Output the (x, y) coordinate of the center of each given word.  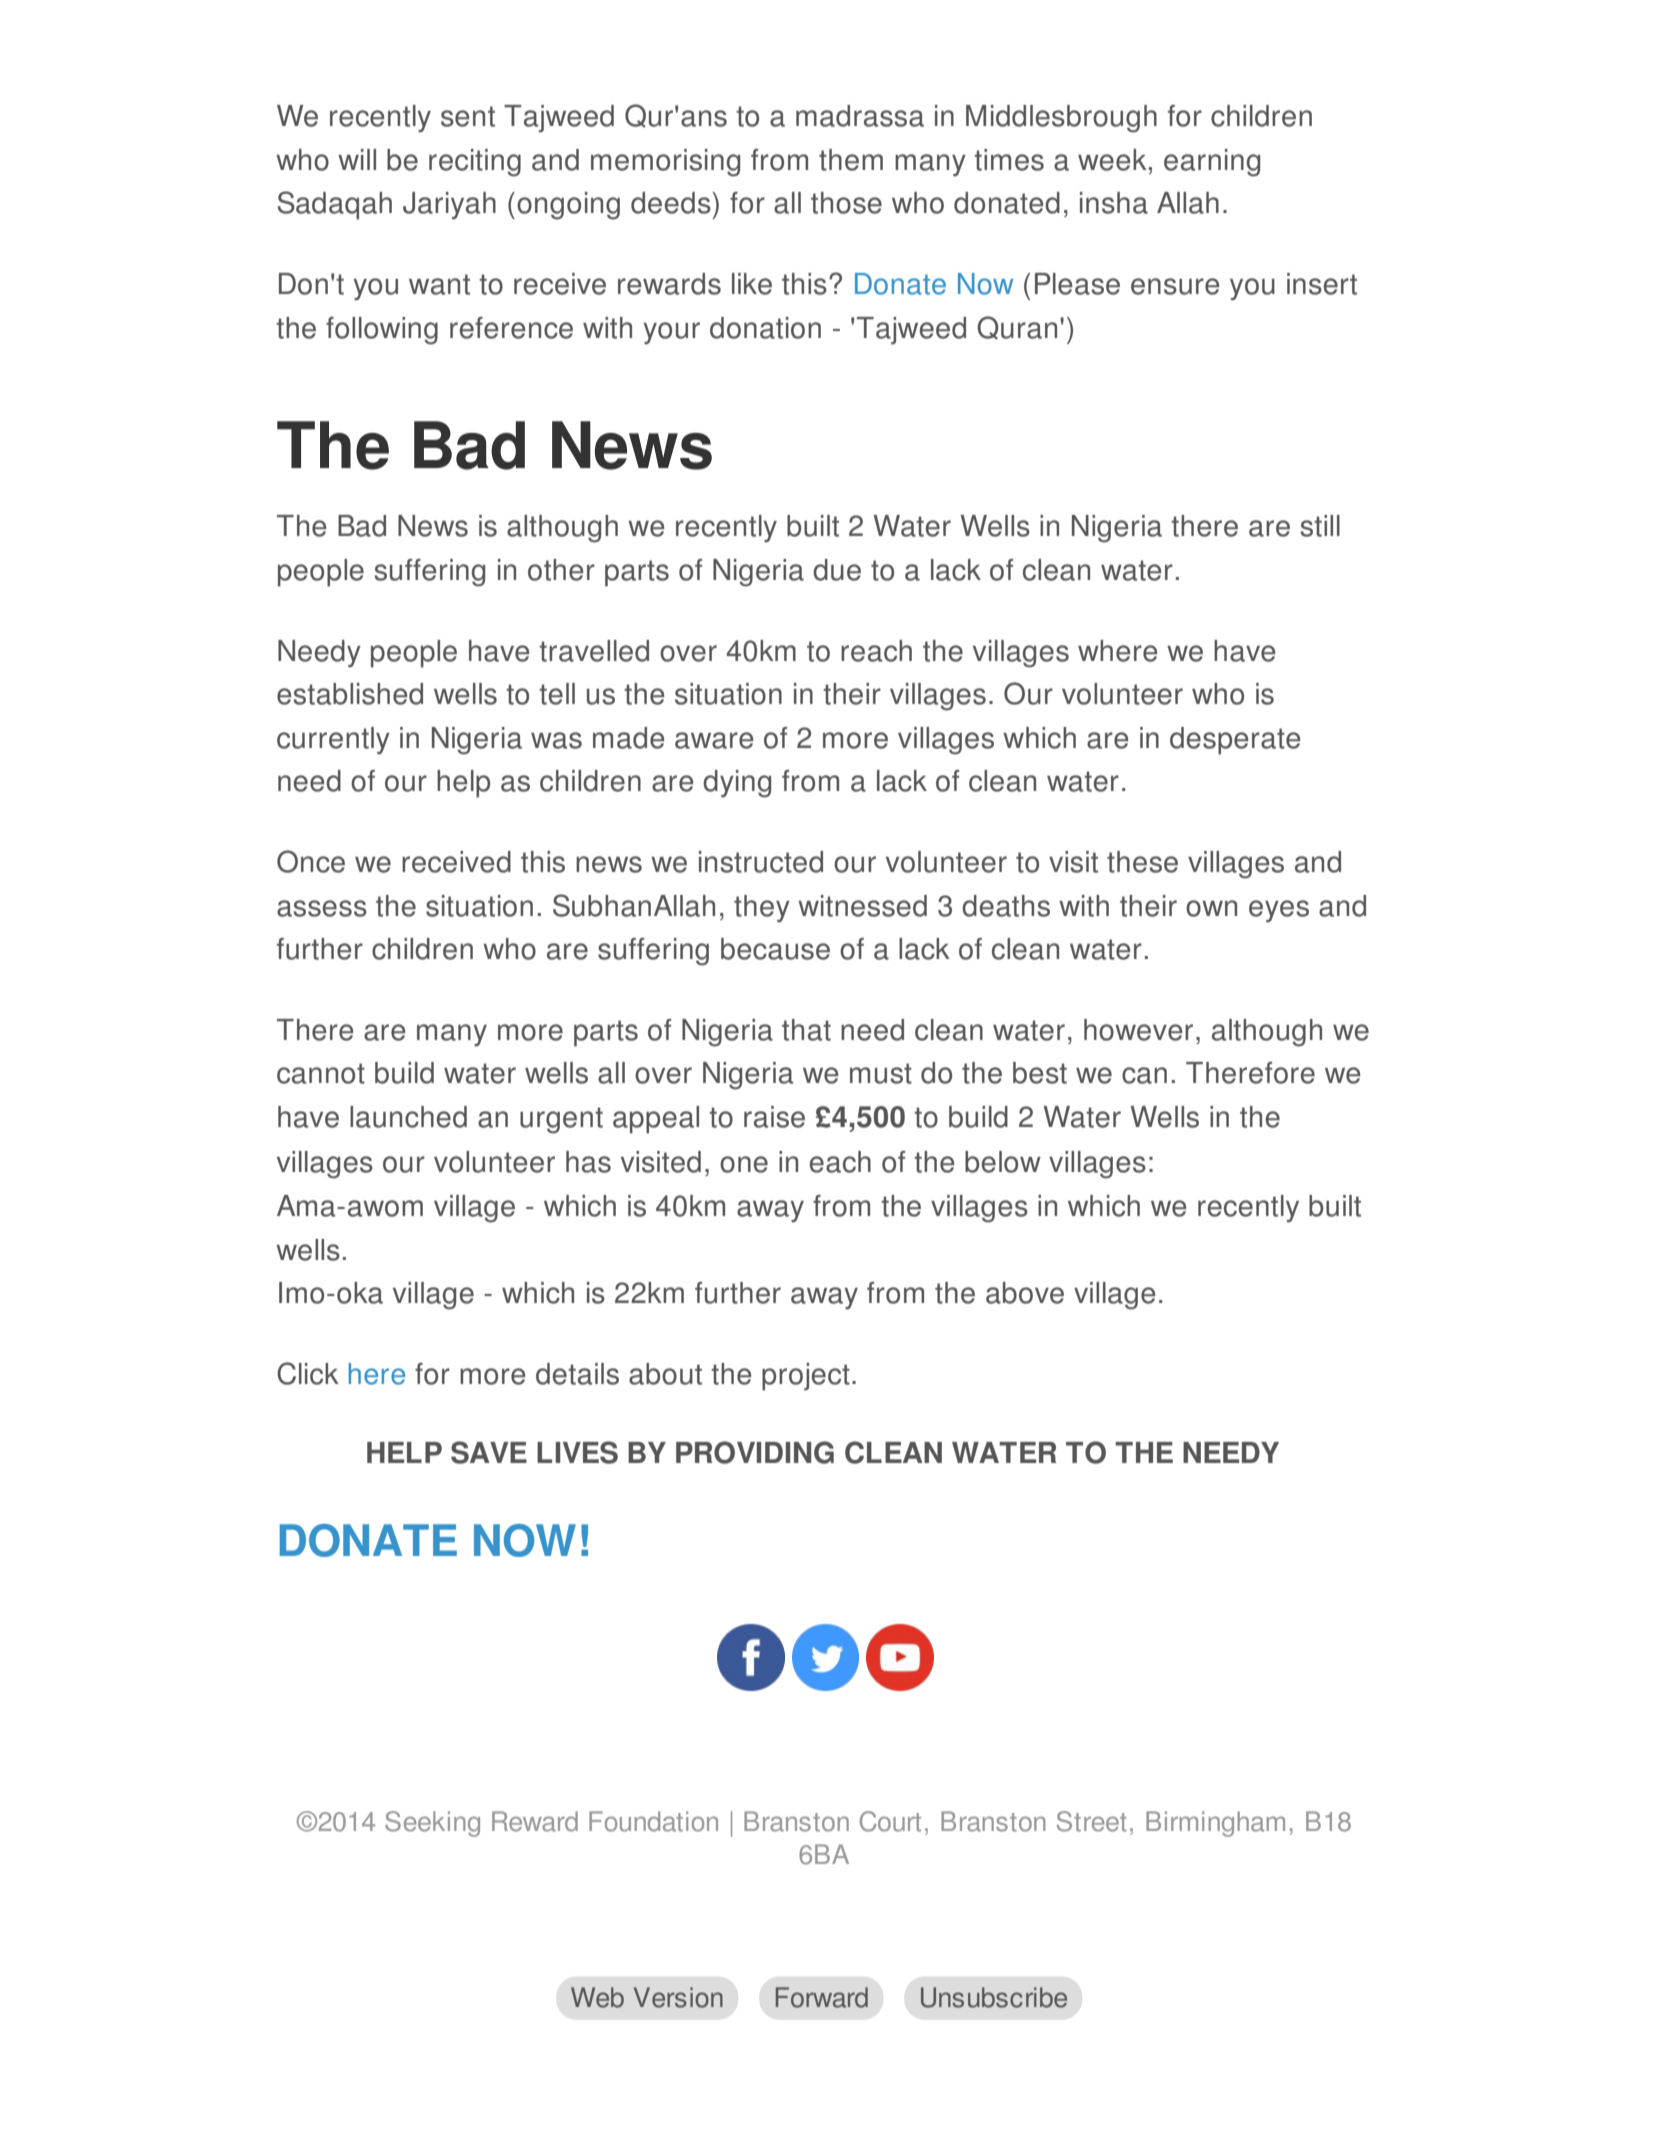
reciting (475, 163)
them (851, 160)
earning (1212, 163)
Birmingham (1215, 1824)
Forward (822, 1997)
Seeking (432, 1824)
